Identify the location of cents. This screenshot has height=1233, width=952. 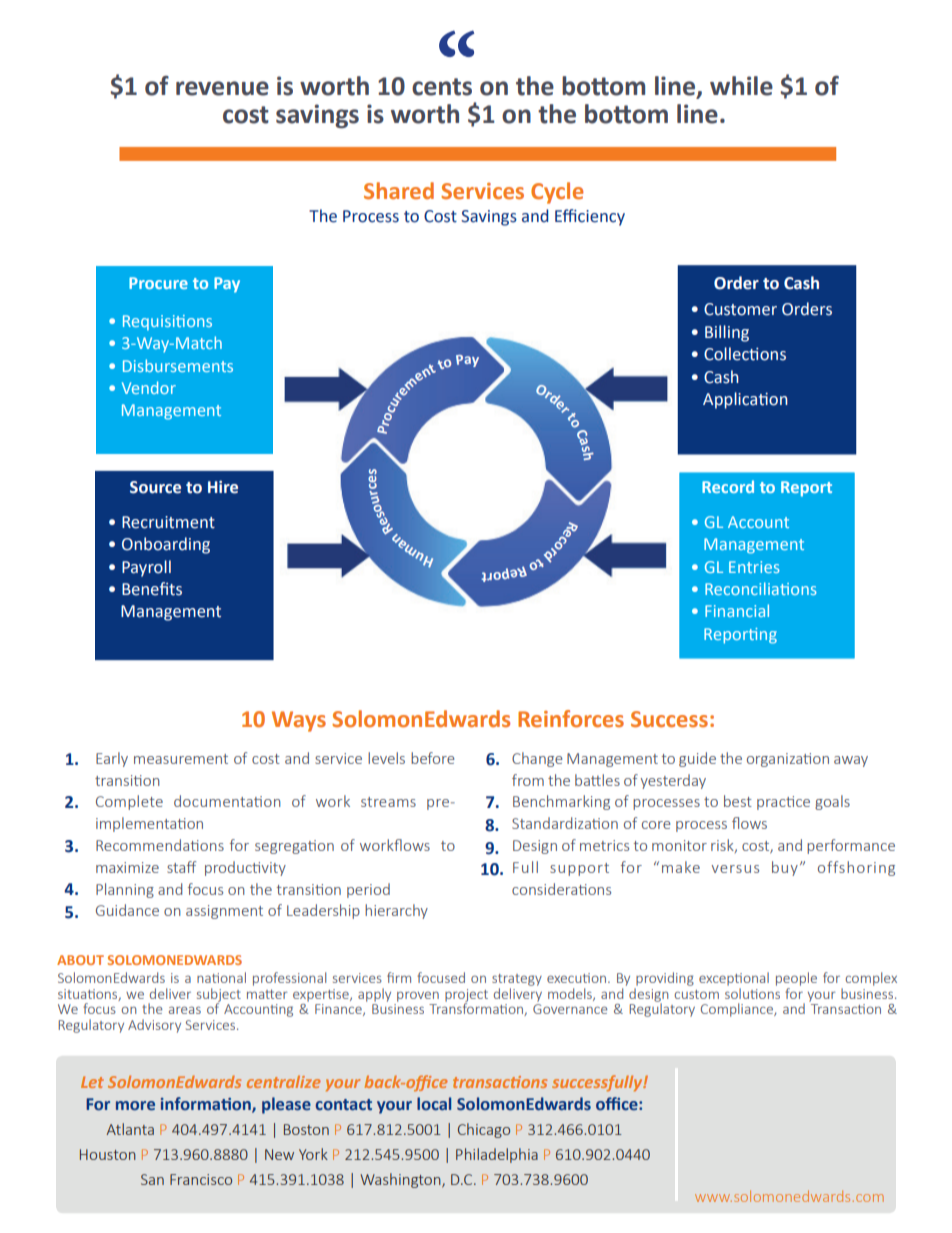
(442, 87).
